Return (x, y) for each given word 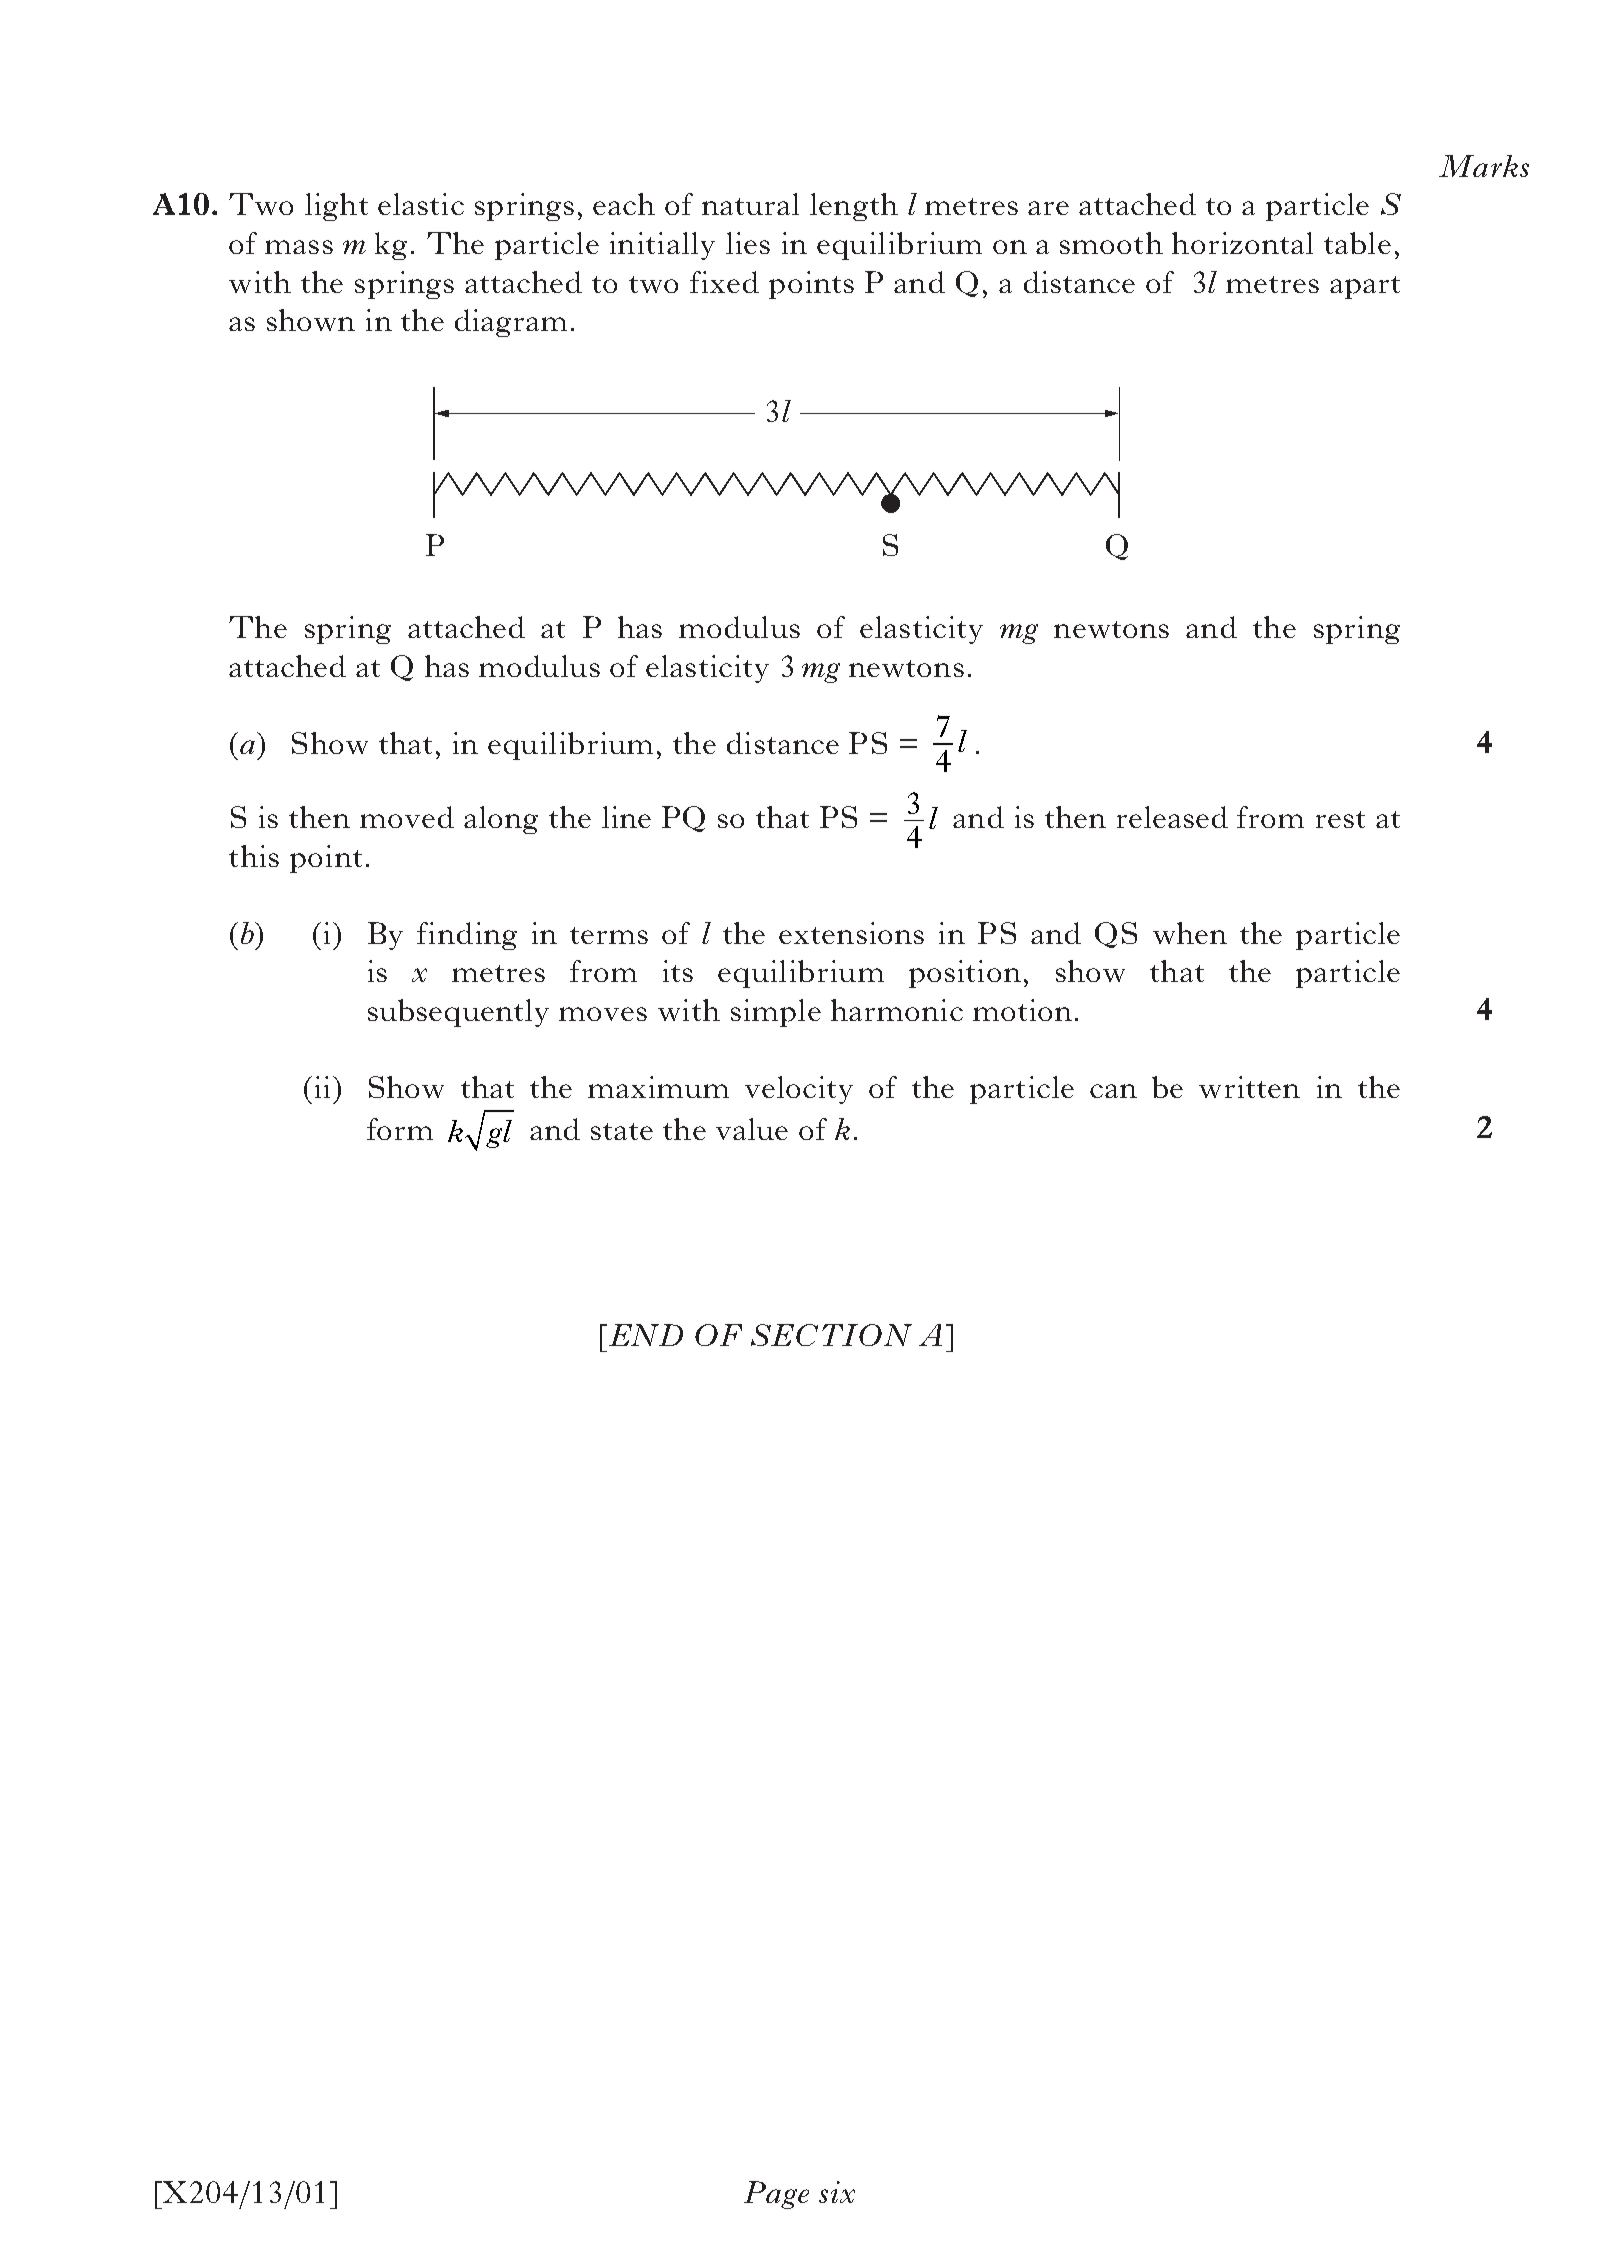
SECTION (831, 1335)
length (854, 207)
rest (1340, 819)
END (644, 1335)
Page (776, 2195)
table (1357, 243)
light (336, 207)
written (1249, 1087)
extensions (851, 933)
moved (407, 817)
